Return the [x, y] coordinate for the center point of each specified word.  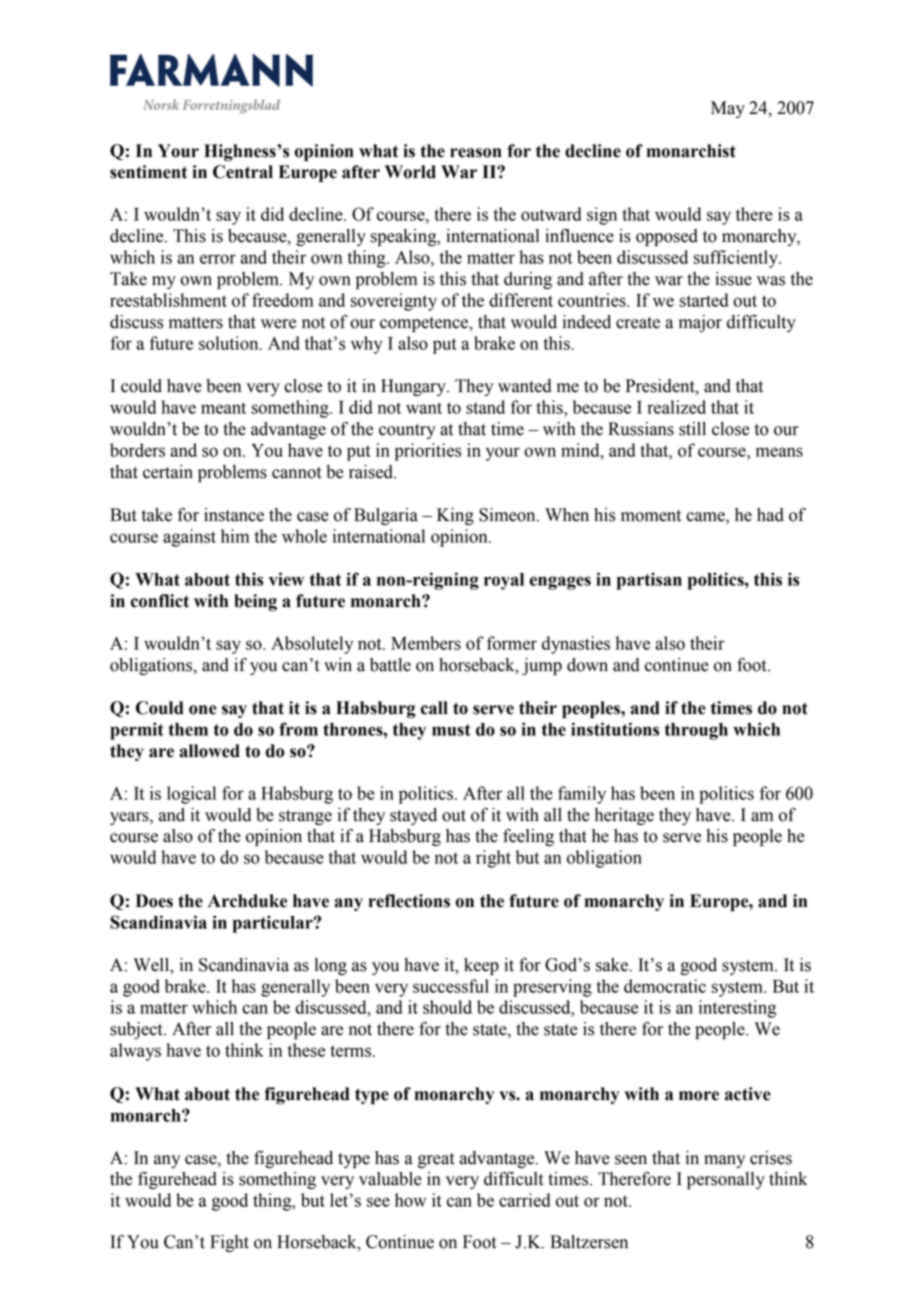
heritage [624, 816]
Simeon [508, 515]
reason [476, 153]
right [493, 859]
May [728, 109]
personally [726, 1180]
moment [651, 516]
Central [243, 172]
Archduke [247, 901]
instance [234, 515]
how [410, 1200]
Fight [229, 1243]
